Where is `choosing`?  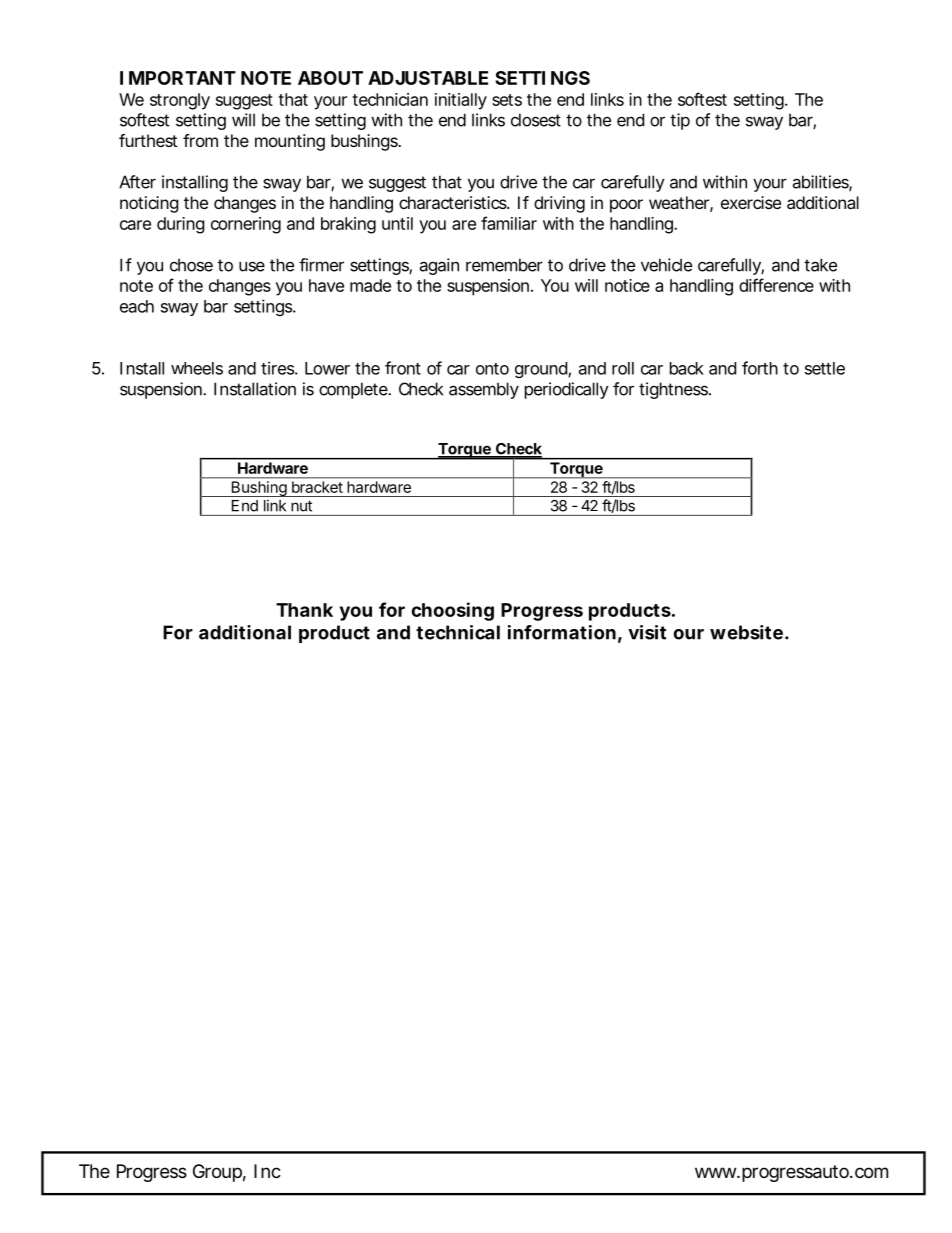
choosing is located at coordinates (452, 611).
